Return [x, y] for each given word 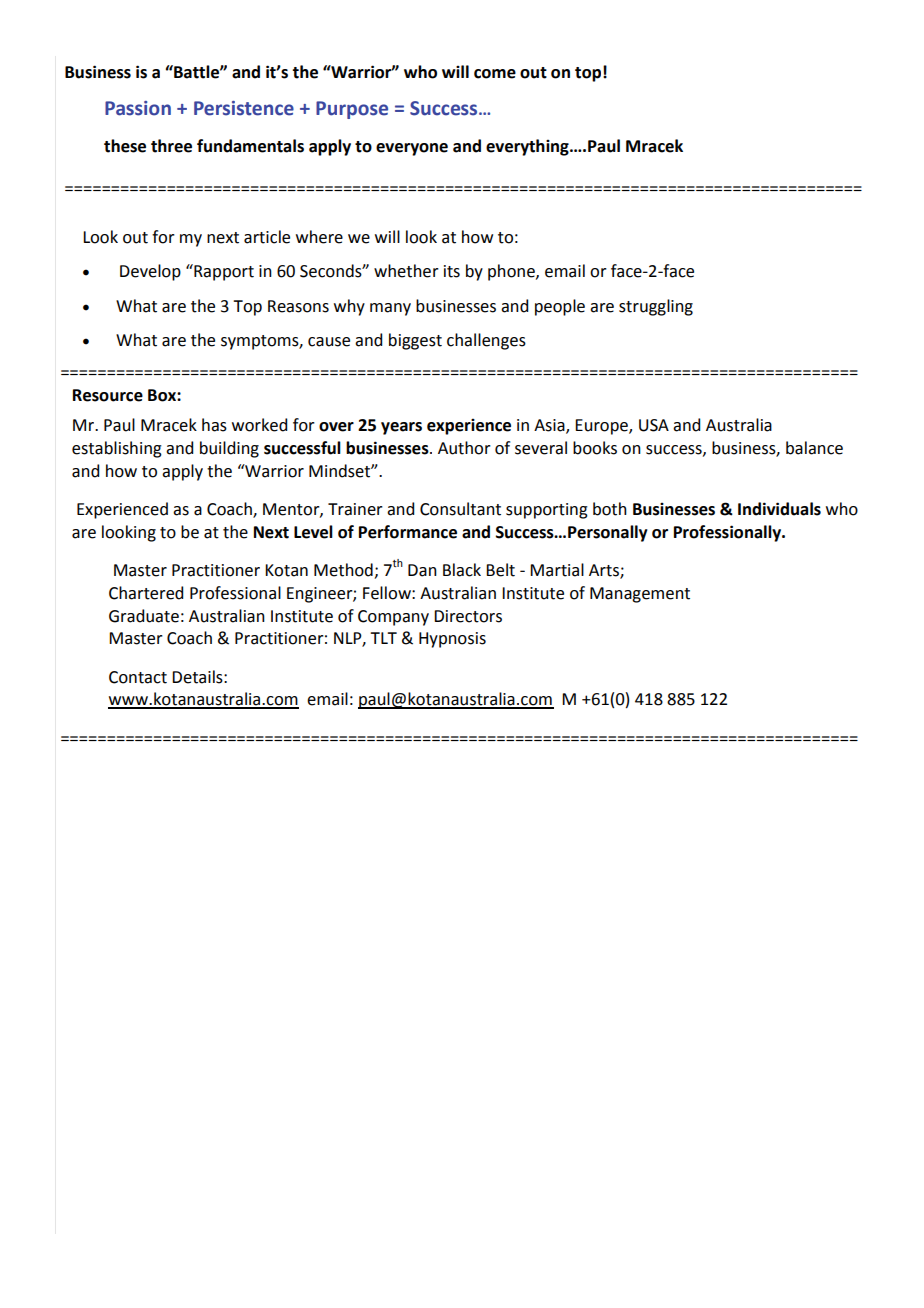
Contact [138, 677]
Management [640, 595]
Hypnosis [452, 640]
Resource [108, 395]
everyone [412, 149]
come [495, 74]
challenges [486, 341]
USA [654, 425]
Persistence [244, 108]
